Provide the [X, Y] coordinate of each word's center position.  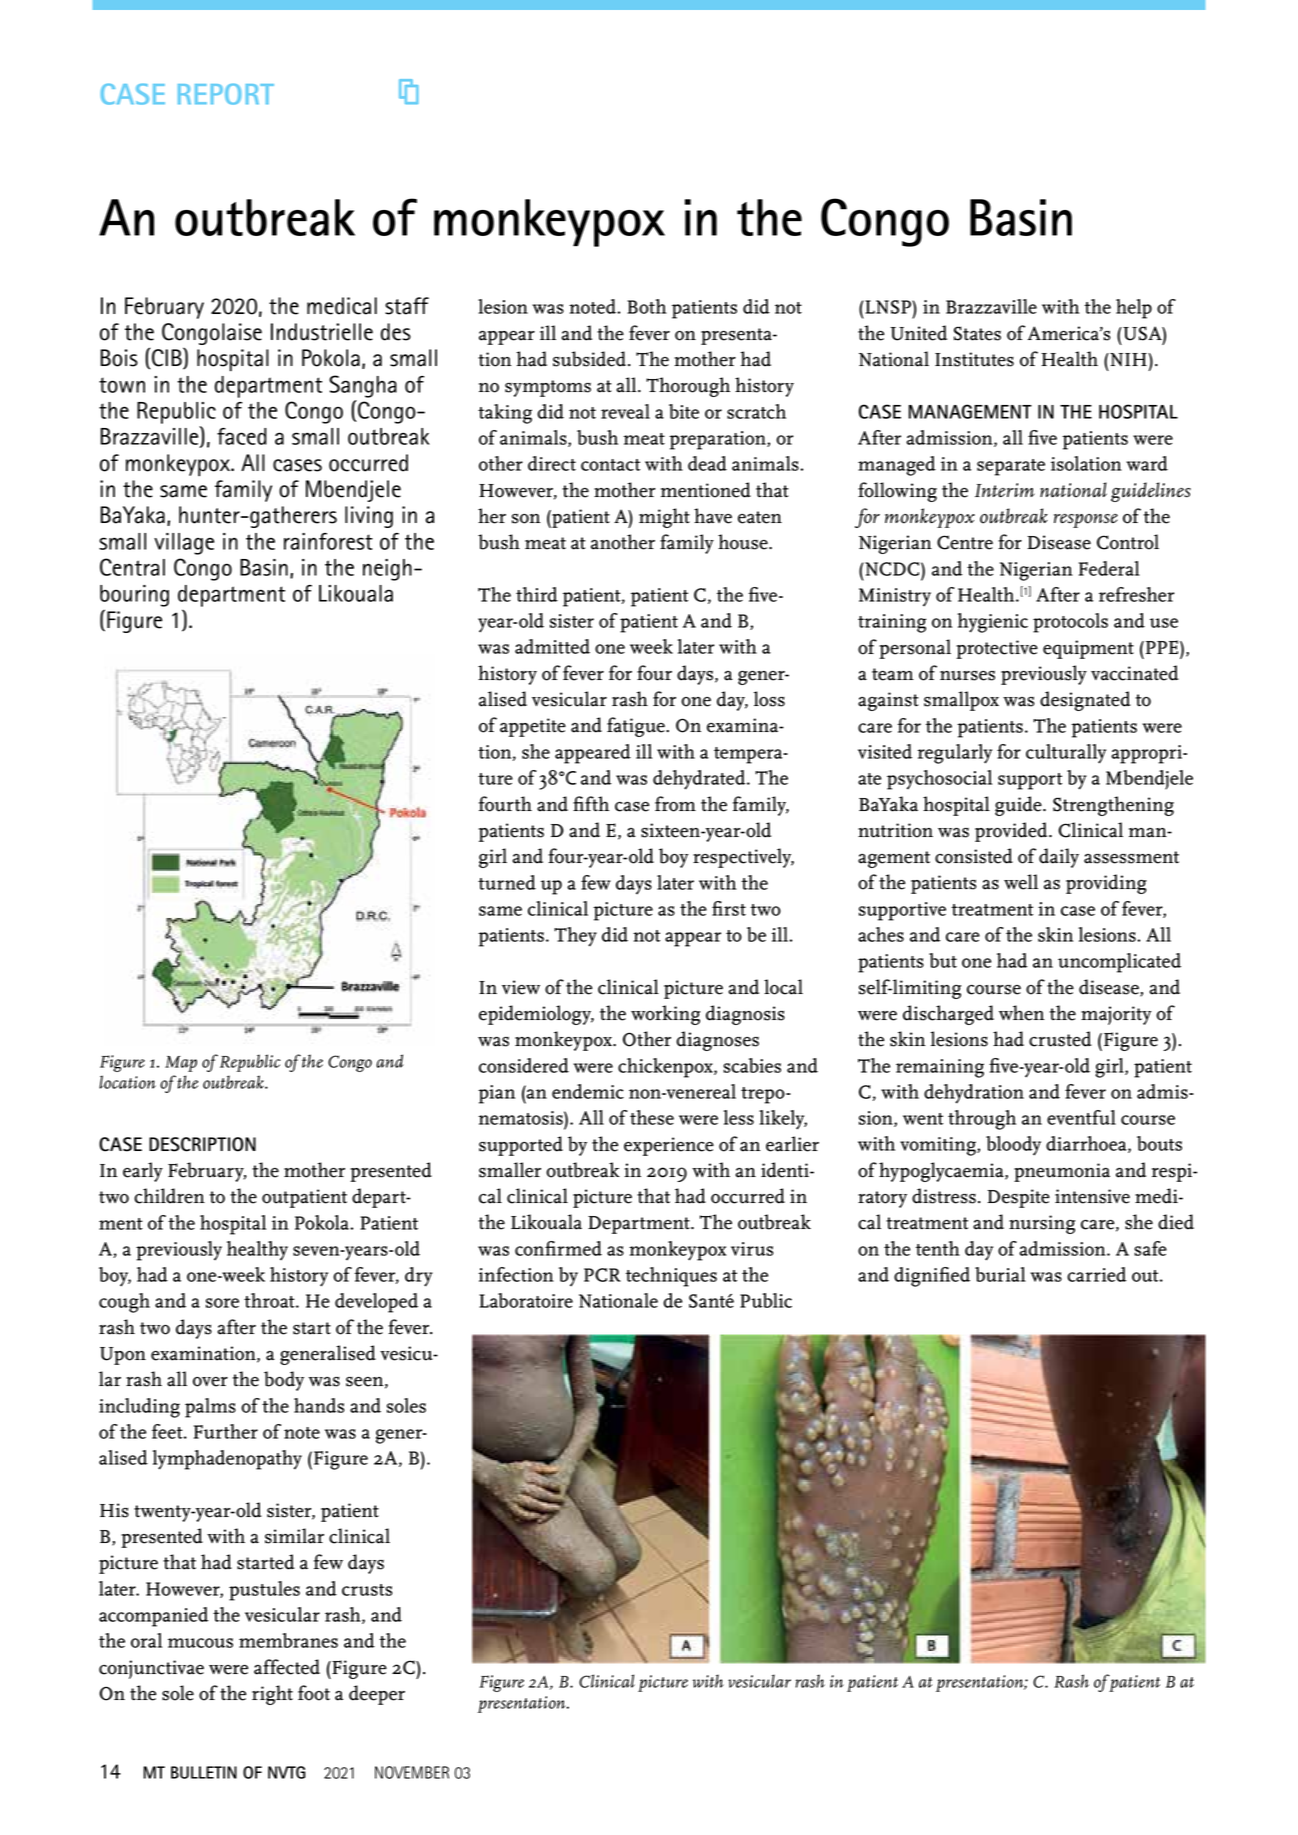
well [1021, 882]
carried [1097, 1274]
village [184, 544]
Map [181, 1064]
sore [222, 1303]
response [1086, 520]
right [272, 1695]
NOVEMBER [412, 1772]
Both [646, 306]
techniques [671, 1277]
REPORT [226, 94]
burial [1000, 1274]
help [1134, 309]
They [575, 937]
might [664, 518]
